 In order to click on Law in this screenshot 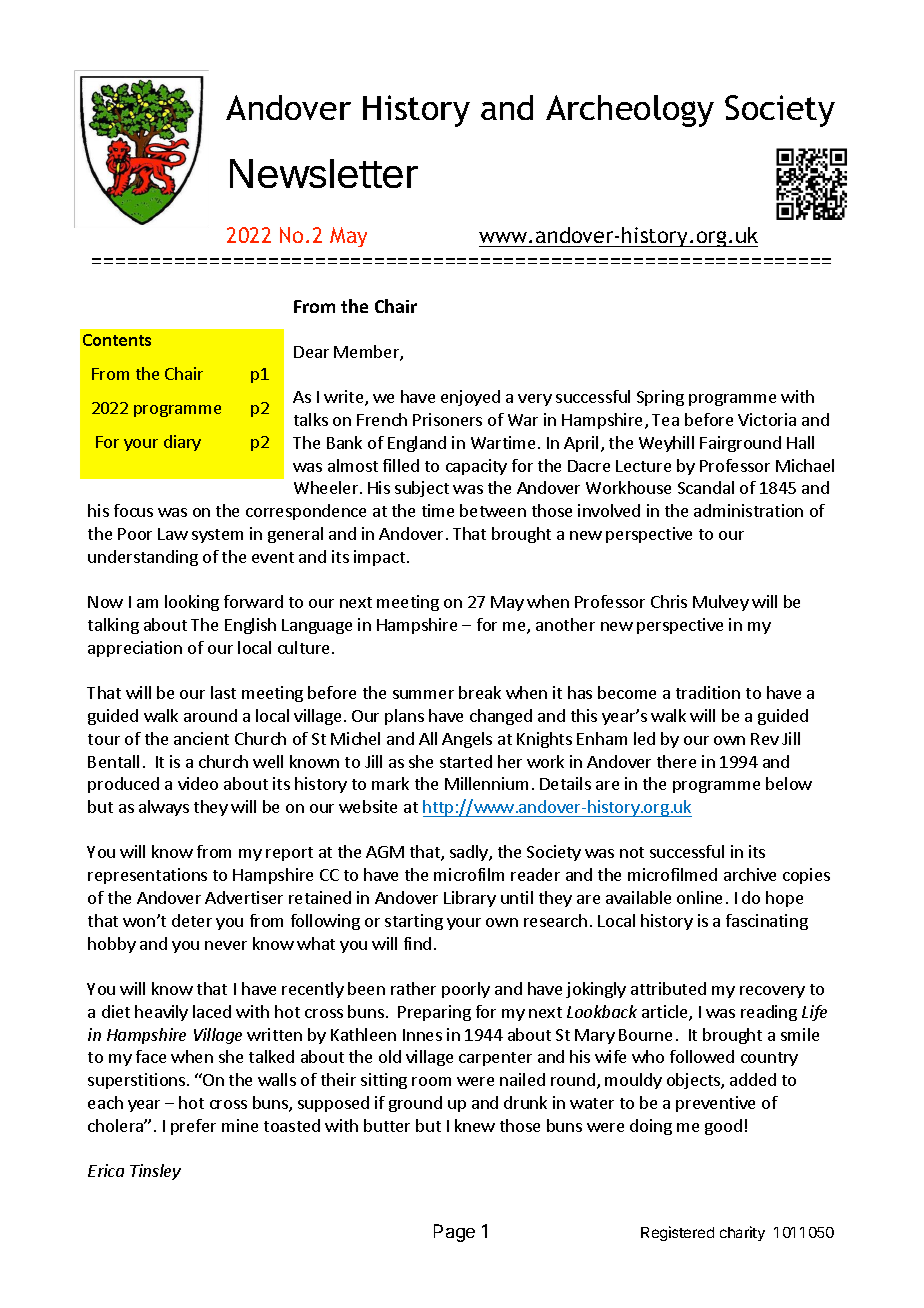, I will do `click(173, 534)`.
